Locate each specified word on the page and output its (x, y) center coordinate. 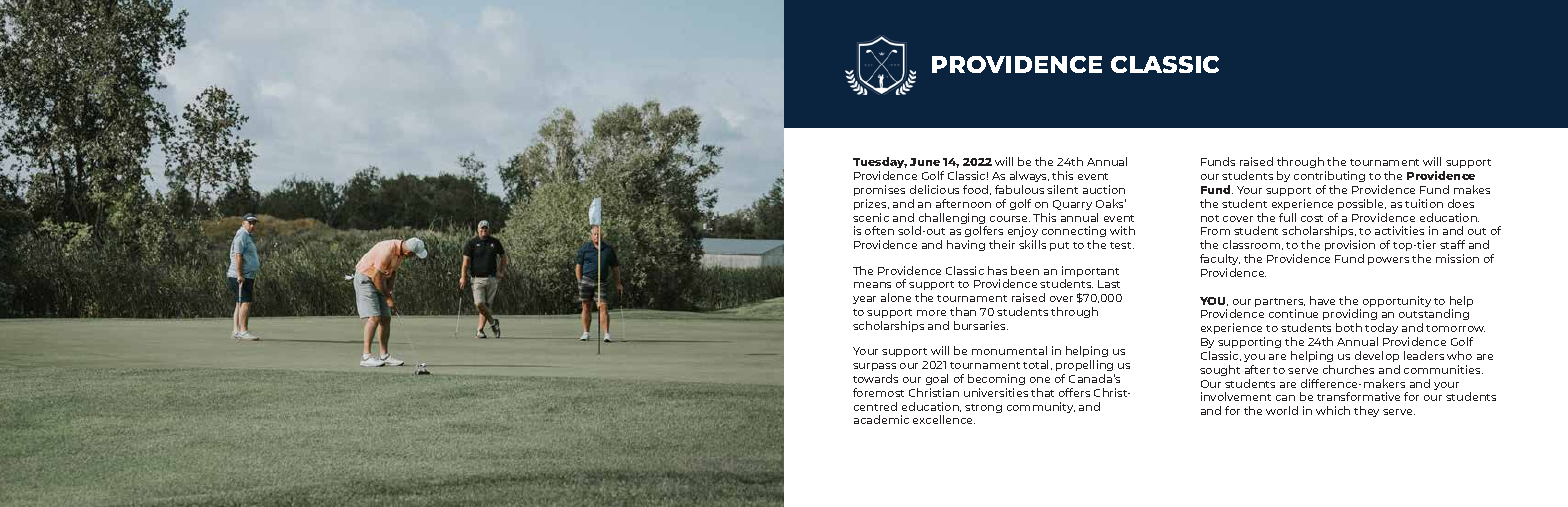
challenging (953, 220)
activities (1399, 230)
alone (896, 297)
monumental (1009, 350)
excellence (944, 419)
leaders (1424, 355)
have (1322, 300)
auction (1104, 189)
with (1122, 230)
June (925, 162)
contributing (1329, 176)
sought (1220, 370)
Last (1109, 284)
